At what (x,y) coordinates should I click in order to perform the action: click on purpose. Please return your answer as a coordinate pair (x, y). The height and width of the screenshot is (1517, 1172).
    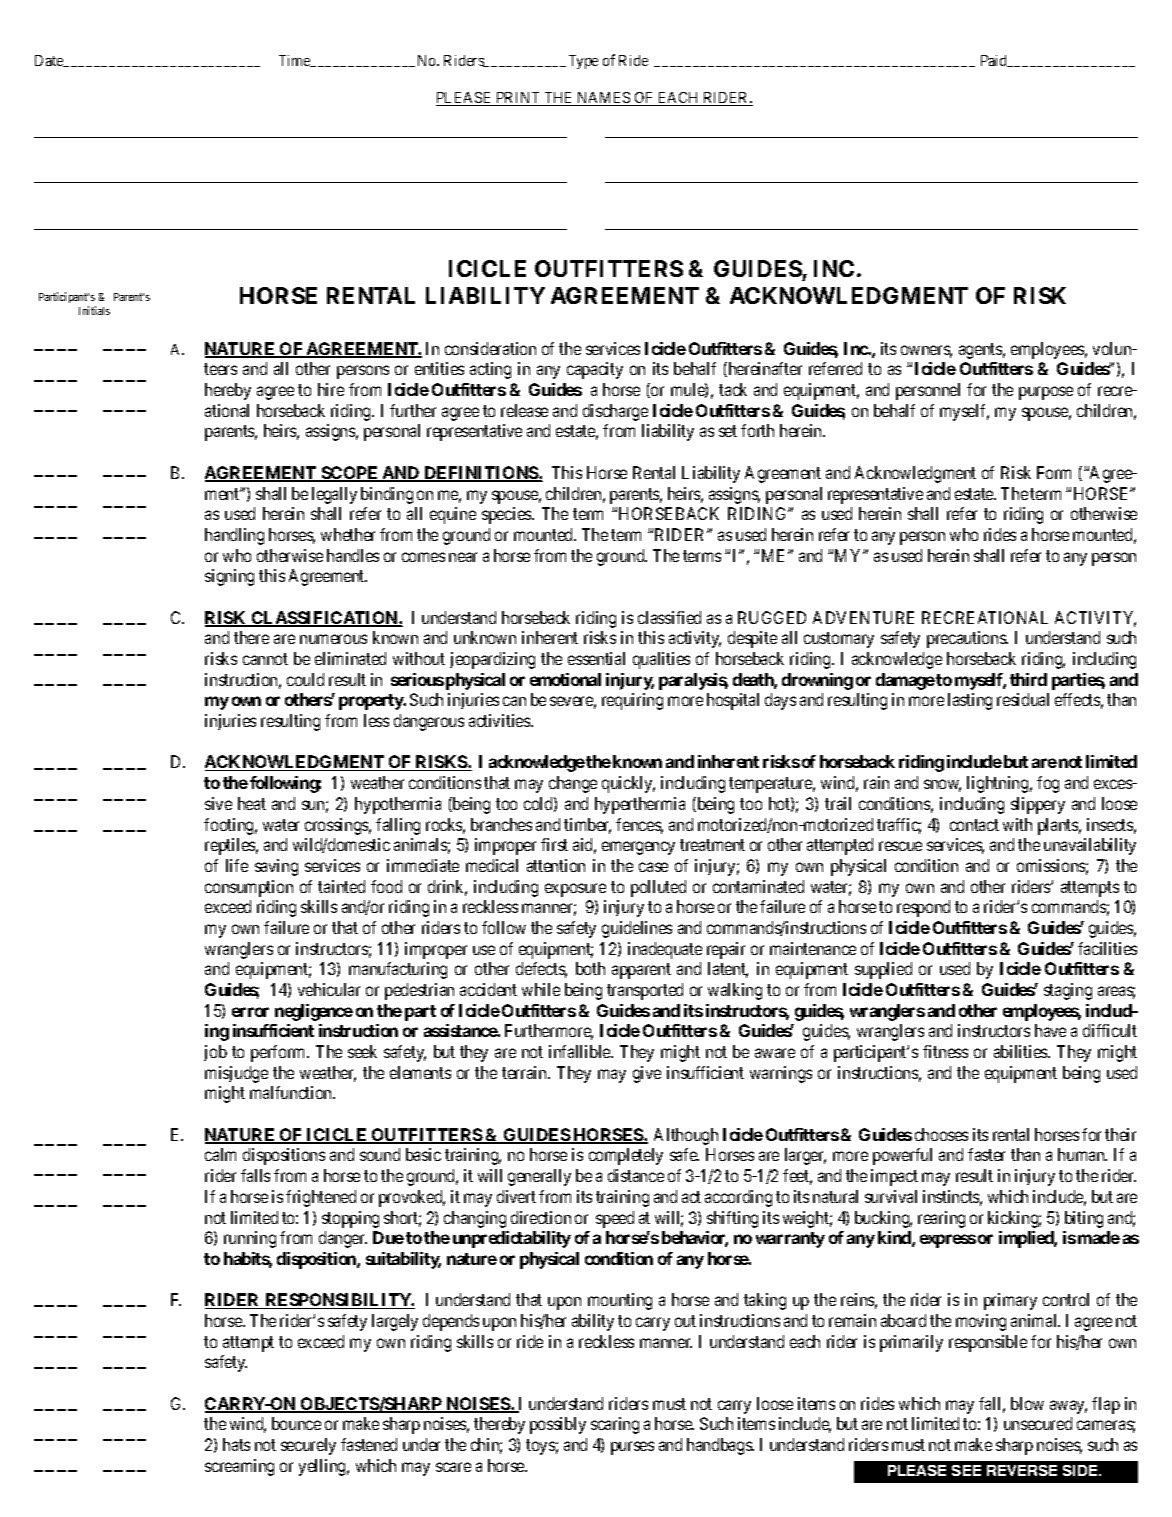
    Looking at the image, I should click on (1046, 393).
